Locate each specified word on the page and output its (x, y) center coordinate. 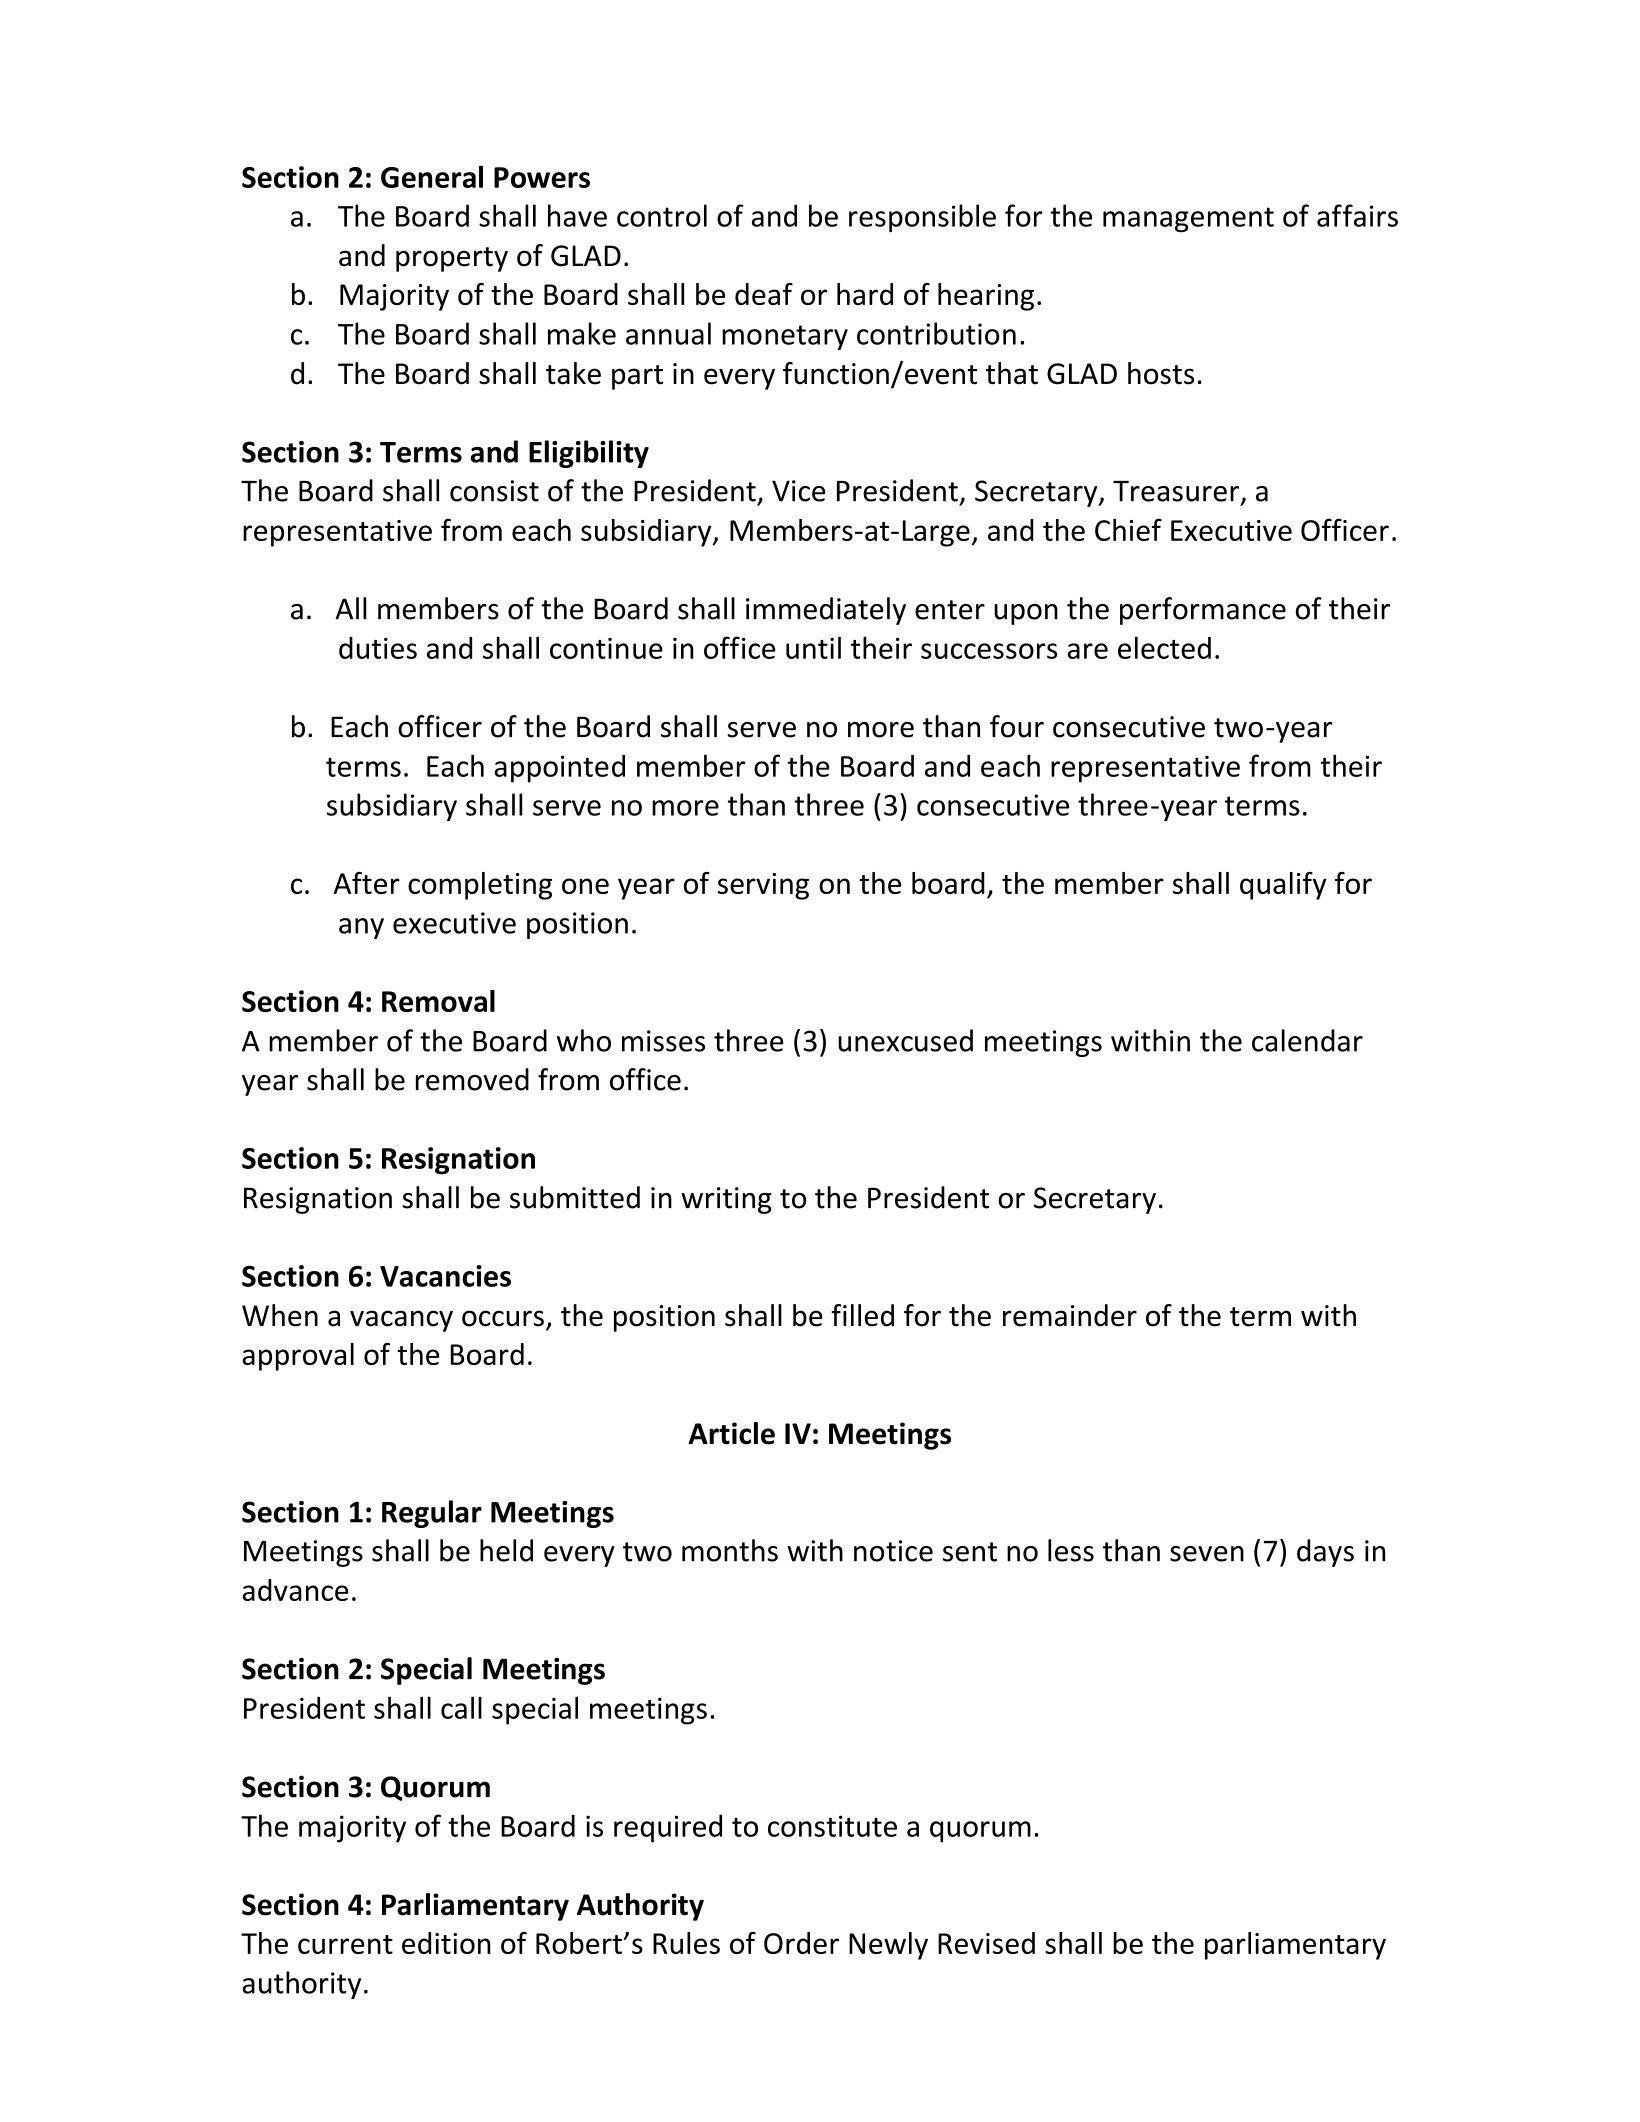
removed (472, 1079)
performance (1203, 611)
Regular (432, 1514)
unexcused (905, 1040)
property (452, 259)
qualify (1283, 886)
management (1188, 220)
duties (378, 648)
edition (446, 1943)
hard (865, 294)
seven (1207, 1554)
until (813, 647)
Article (731, 1433)
